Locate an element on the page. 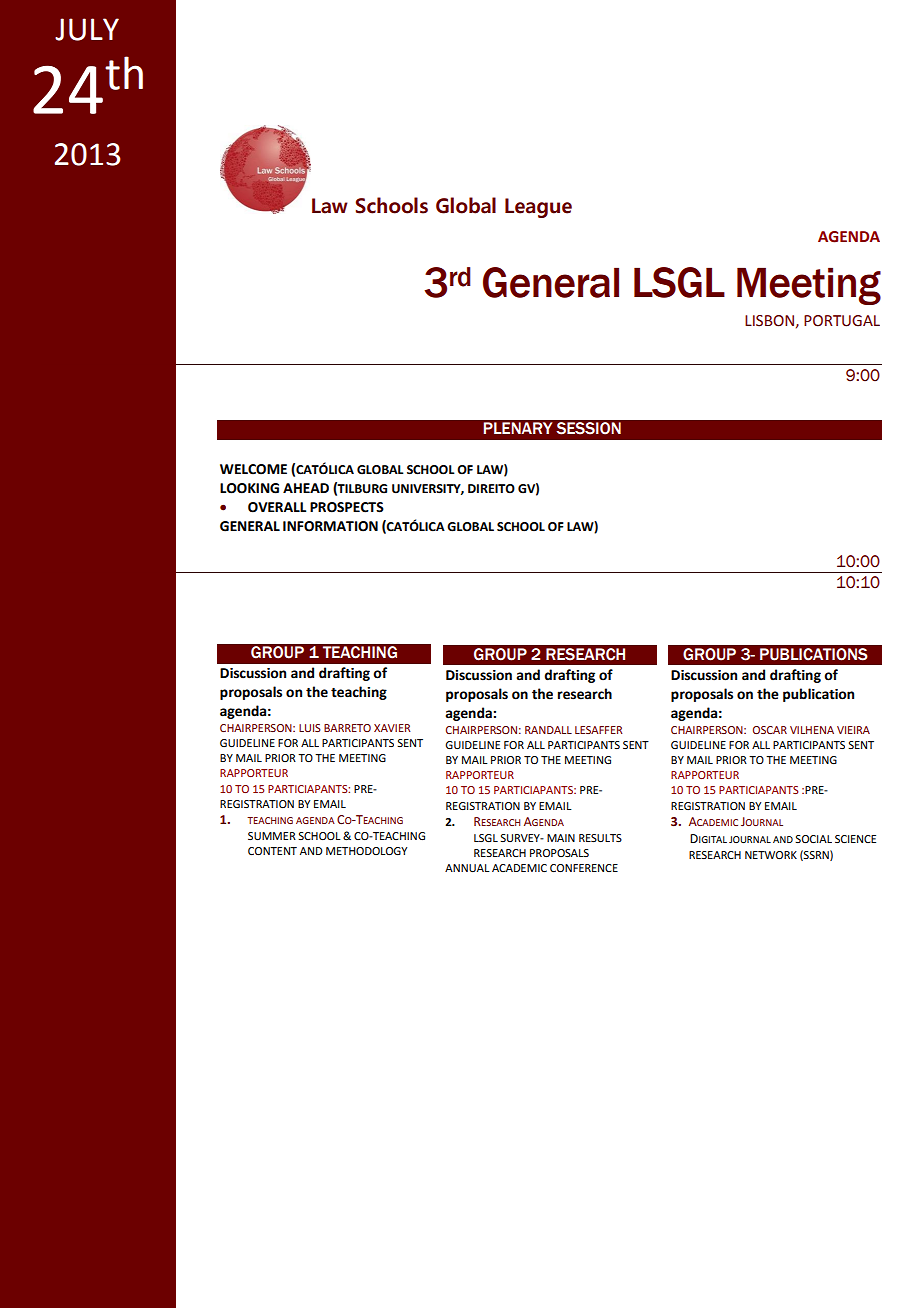 The width and height of the page is (924, 1308). OSCAR is located at coordinates (770, 730).
